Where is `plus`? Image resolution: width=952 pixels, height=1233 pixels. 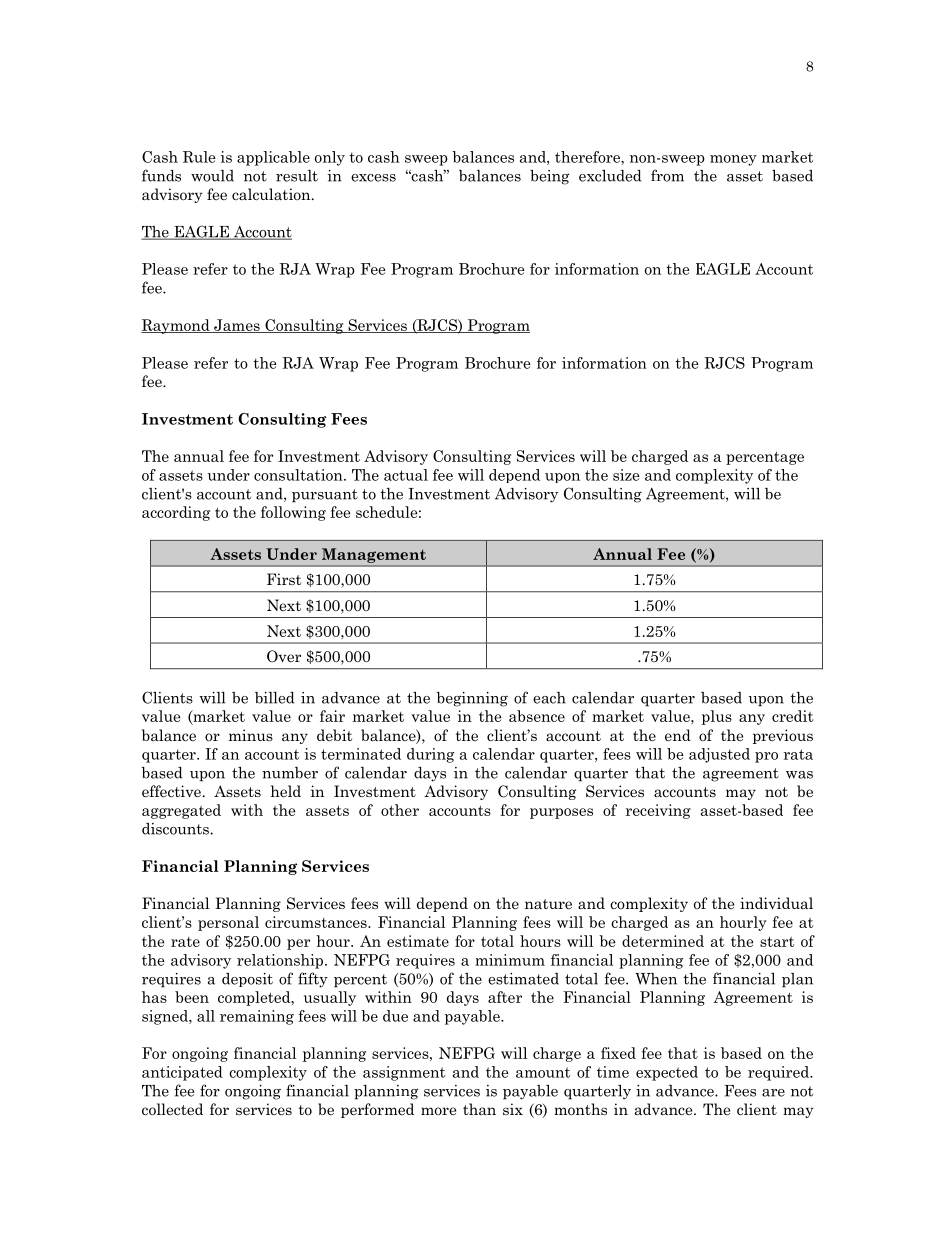
plus is located at coordinates (717, 717).
